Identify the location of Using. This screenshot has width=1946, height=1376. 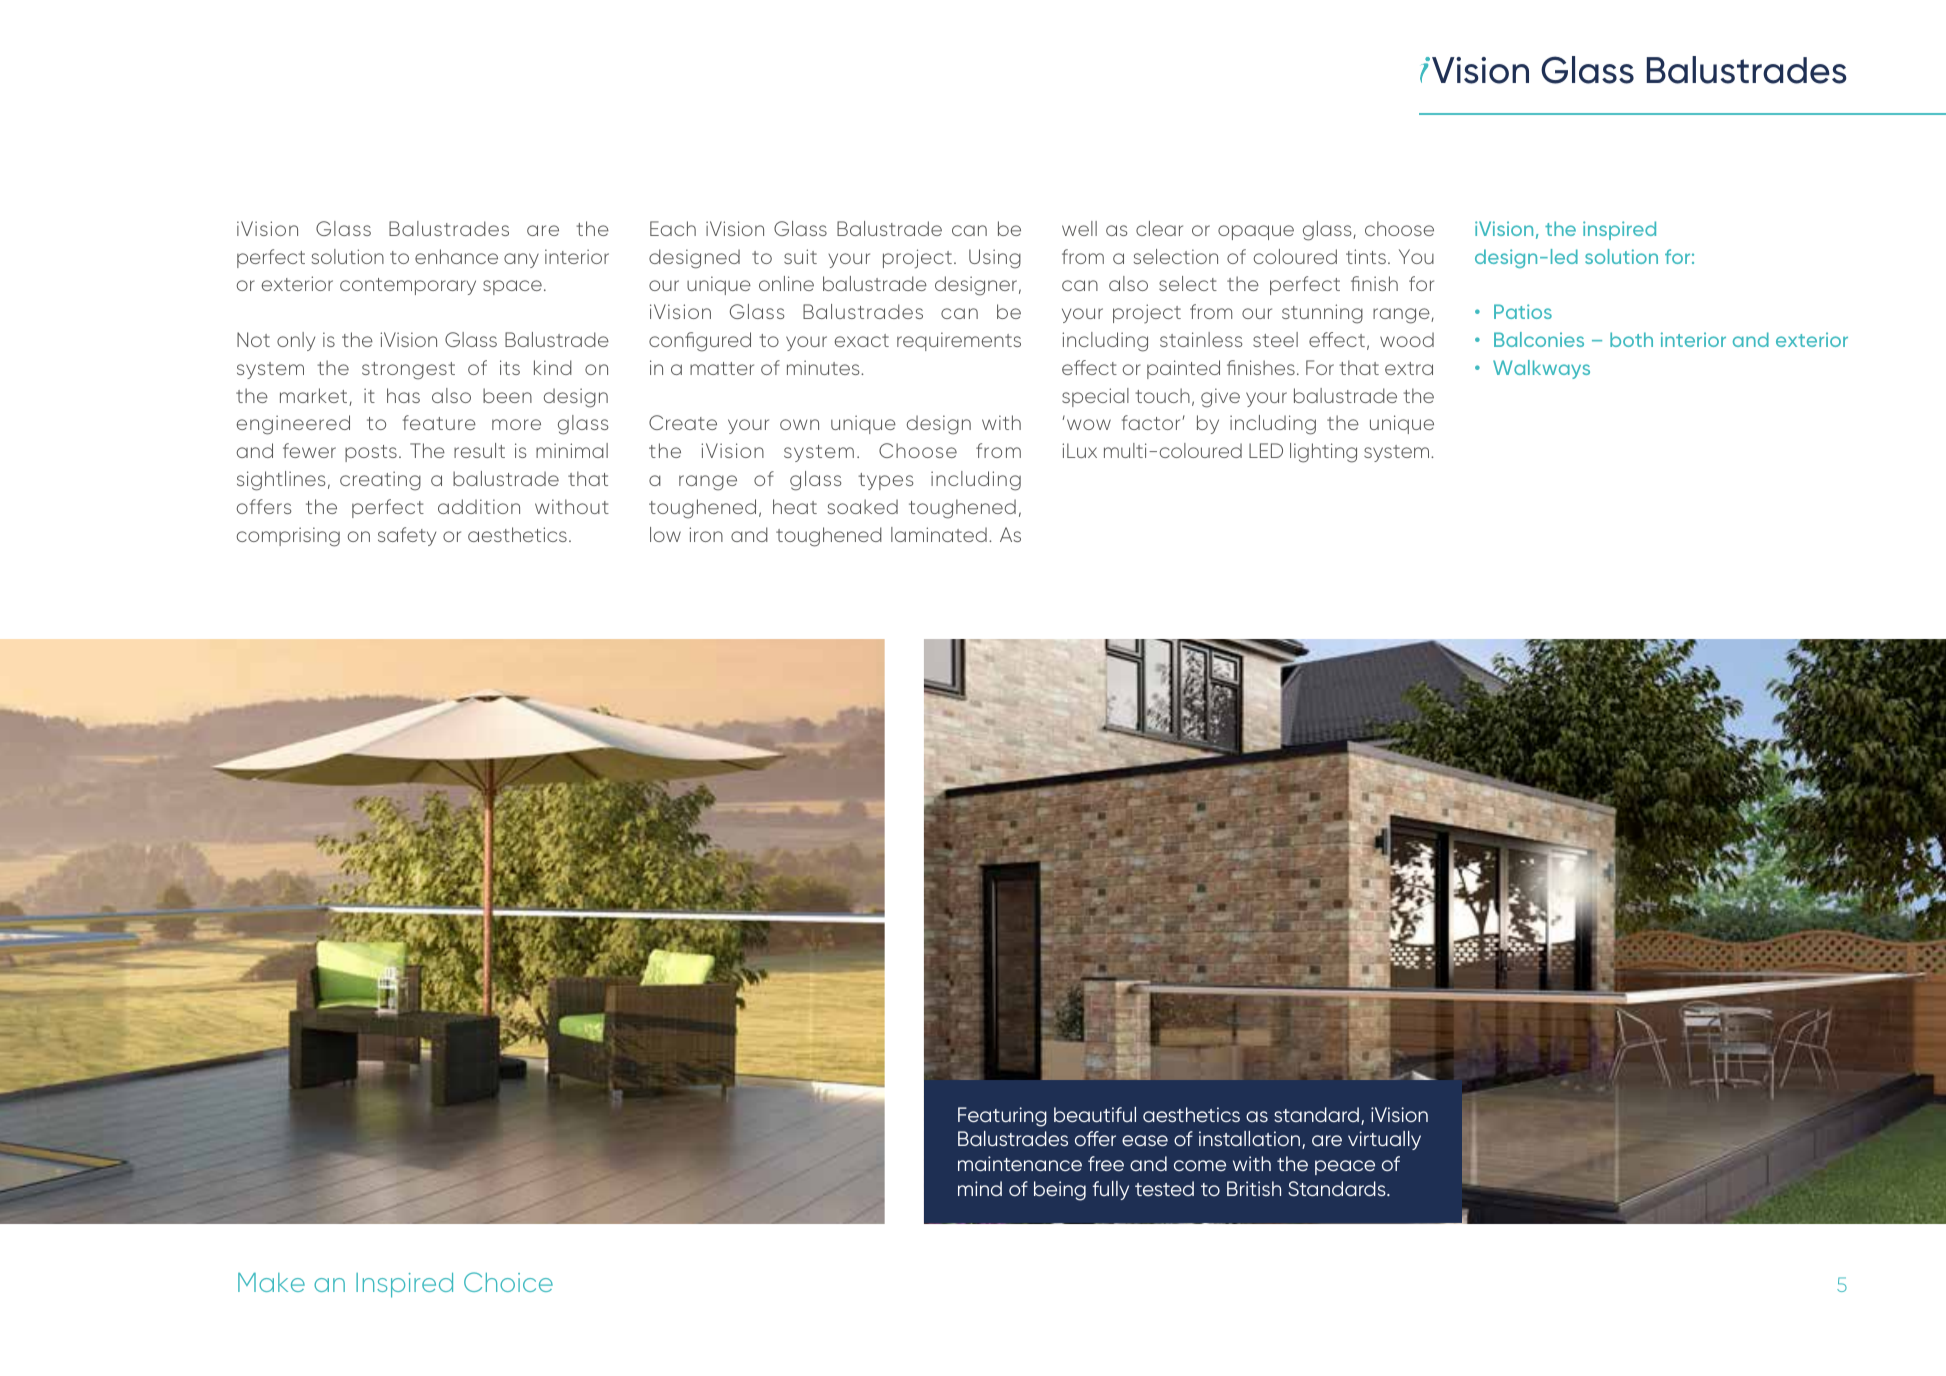
(995, 259).
